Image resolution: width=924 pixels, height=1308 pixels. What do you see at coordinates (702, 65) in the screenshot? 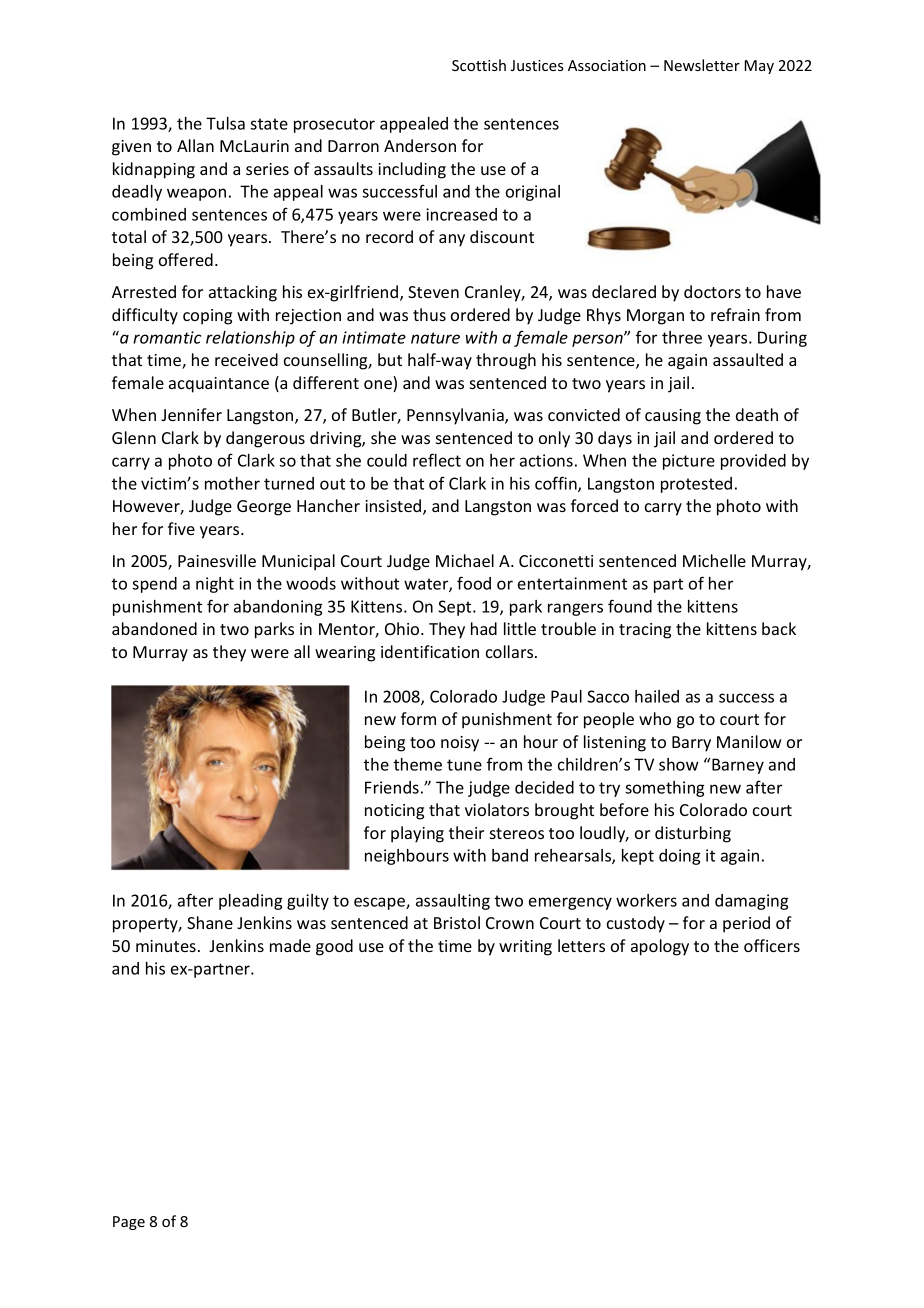
I see `Newsletter` at bounding box center [702, 65].
